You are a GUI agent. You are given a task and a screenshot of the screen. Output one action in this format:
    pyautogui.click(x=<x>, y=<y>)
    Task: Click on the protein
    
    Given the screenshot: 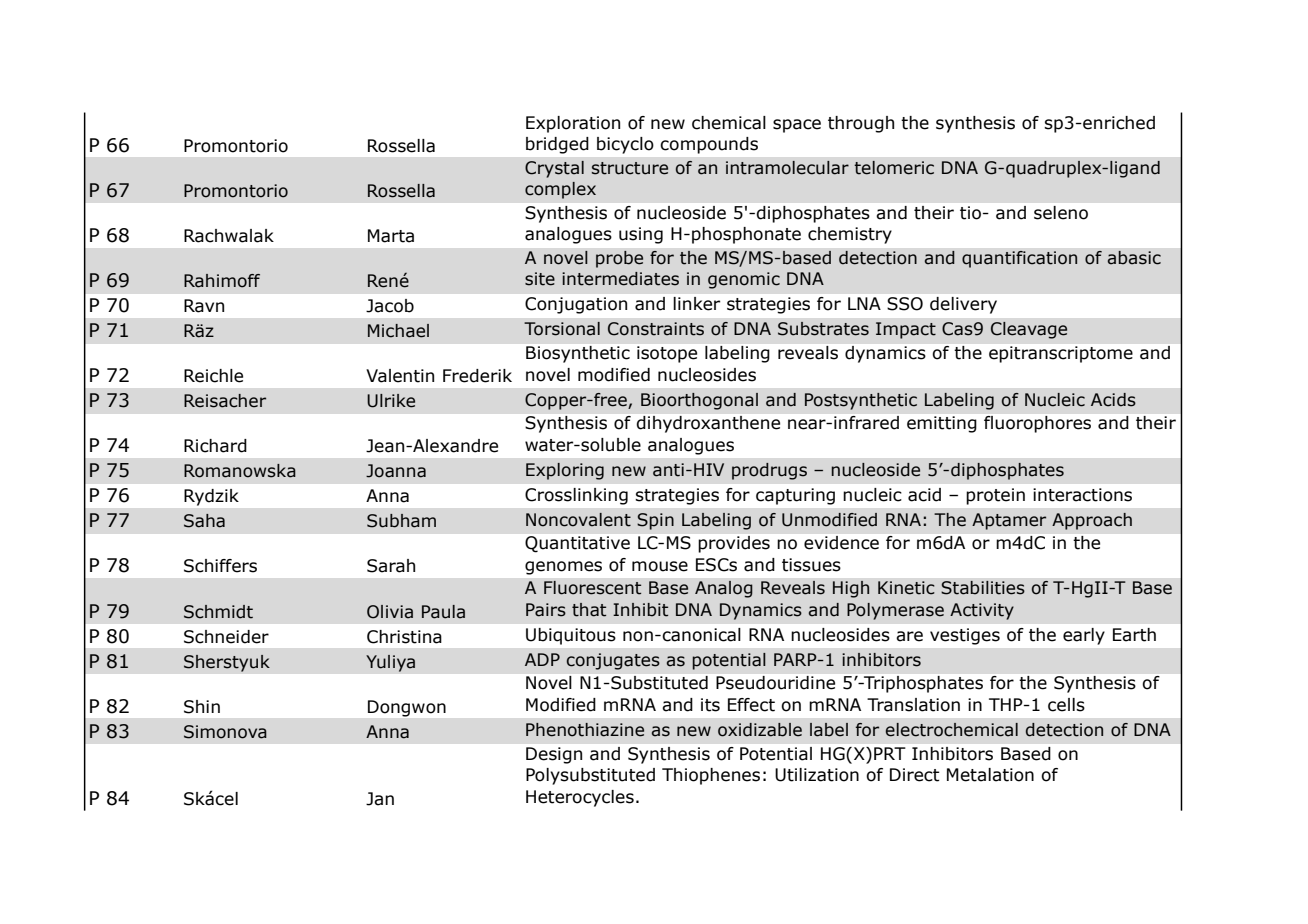 What is the action you would take?
    pyautogui.click(x=995, y=496)
